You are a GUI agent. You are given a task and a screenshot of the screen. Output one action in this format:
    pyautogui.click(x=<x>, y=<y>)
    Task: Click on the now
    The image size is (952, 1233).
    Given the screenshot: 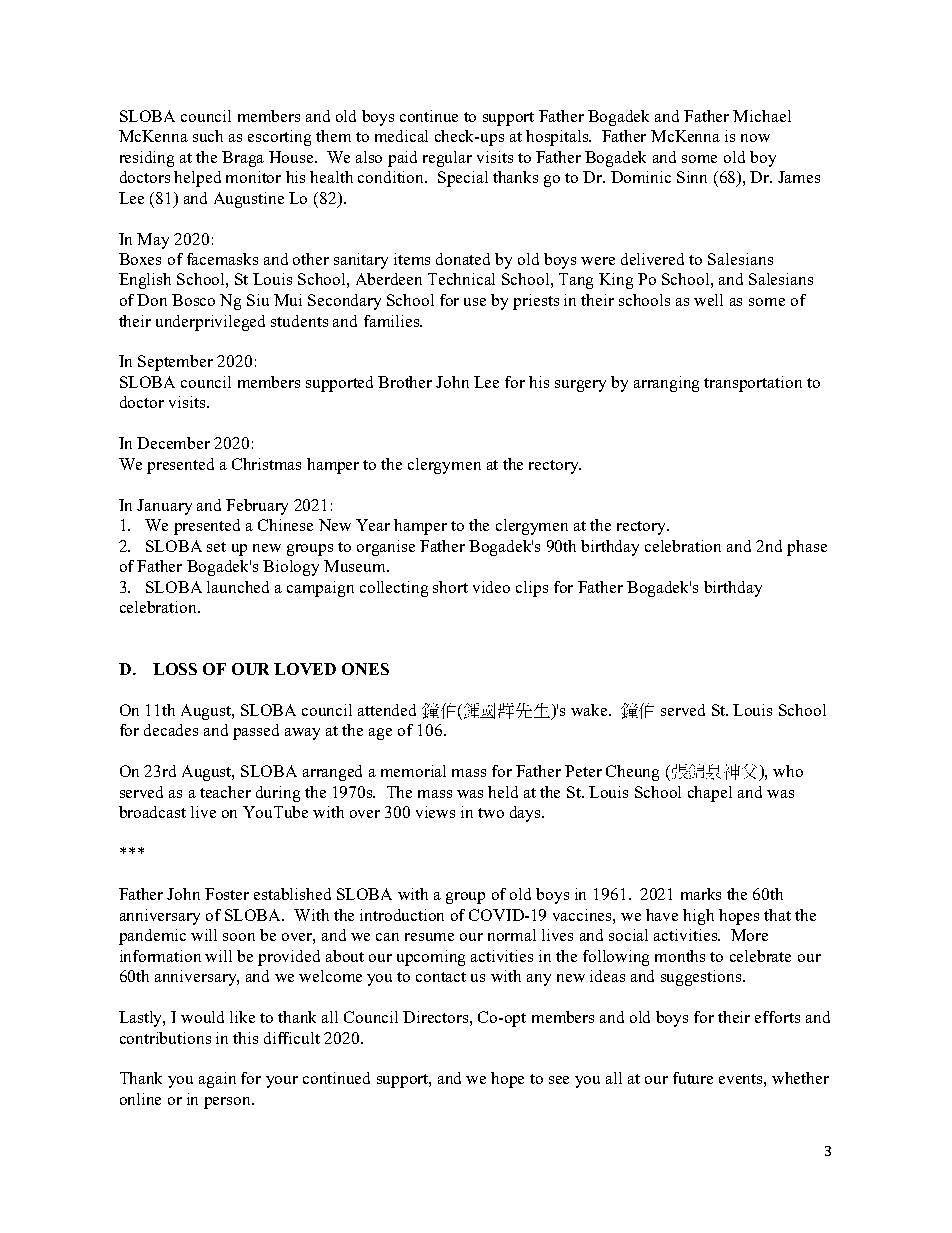 What is the action you would take?
    pyautogui.click(x=755, y=138)
